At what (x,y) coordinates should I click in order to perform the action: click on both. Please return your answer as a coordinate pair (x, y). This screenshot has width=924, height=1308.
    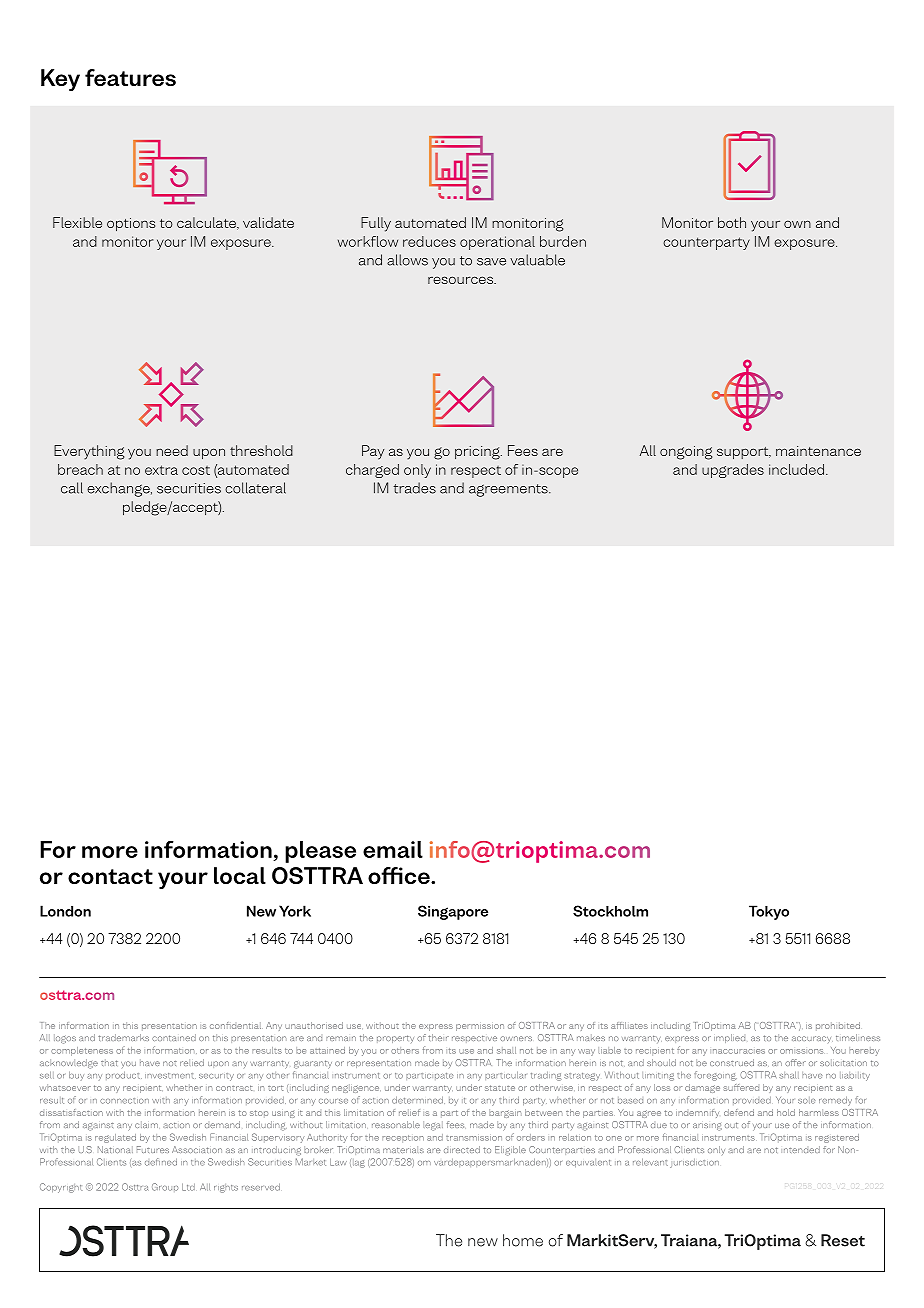
    Looking at the image, I should click on (732, 222).
